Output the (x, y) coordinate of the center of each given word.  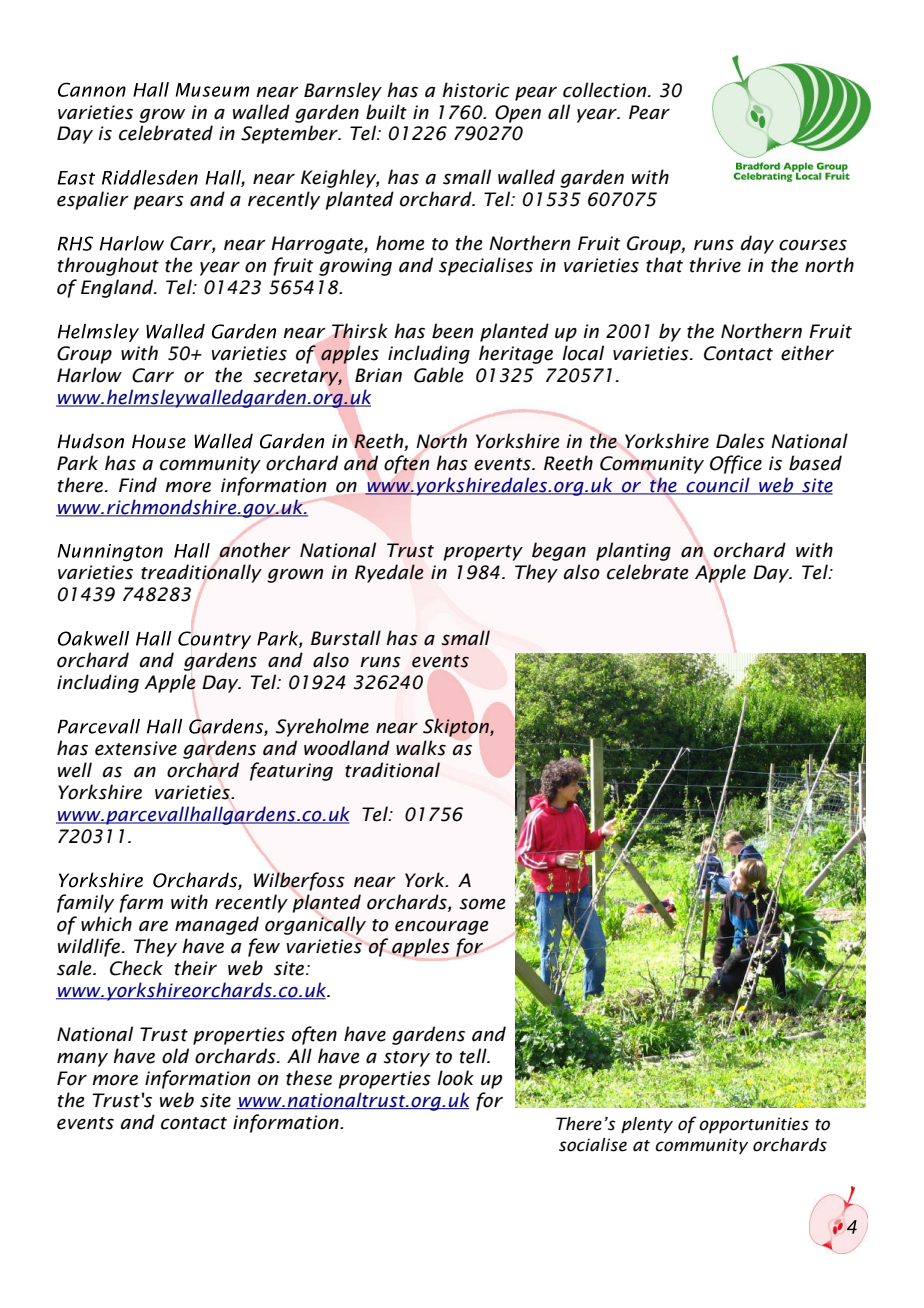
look (455, 1078)
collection (606, 90)
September (290, 134)
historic (475, 90)
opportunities (754, 1125)
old (175, 1056)
